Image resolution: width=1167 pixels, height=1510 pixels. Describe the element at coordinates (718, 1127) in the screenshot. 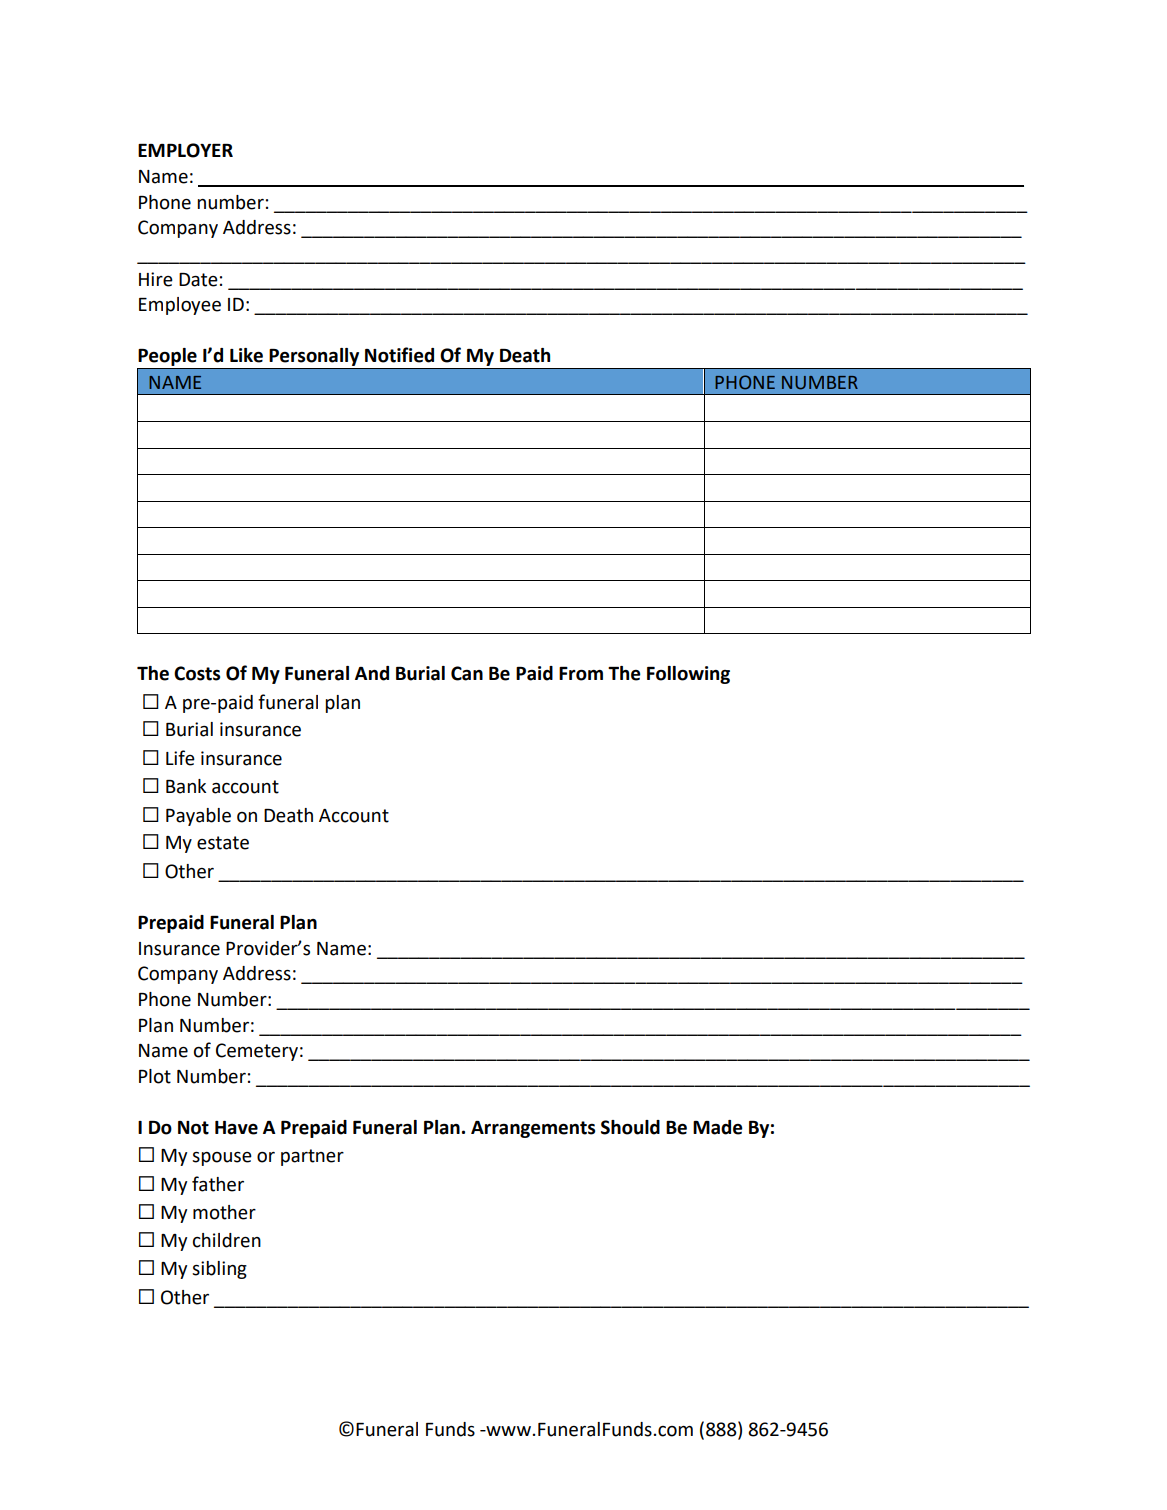

I see `Made` at that location.
